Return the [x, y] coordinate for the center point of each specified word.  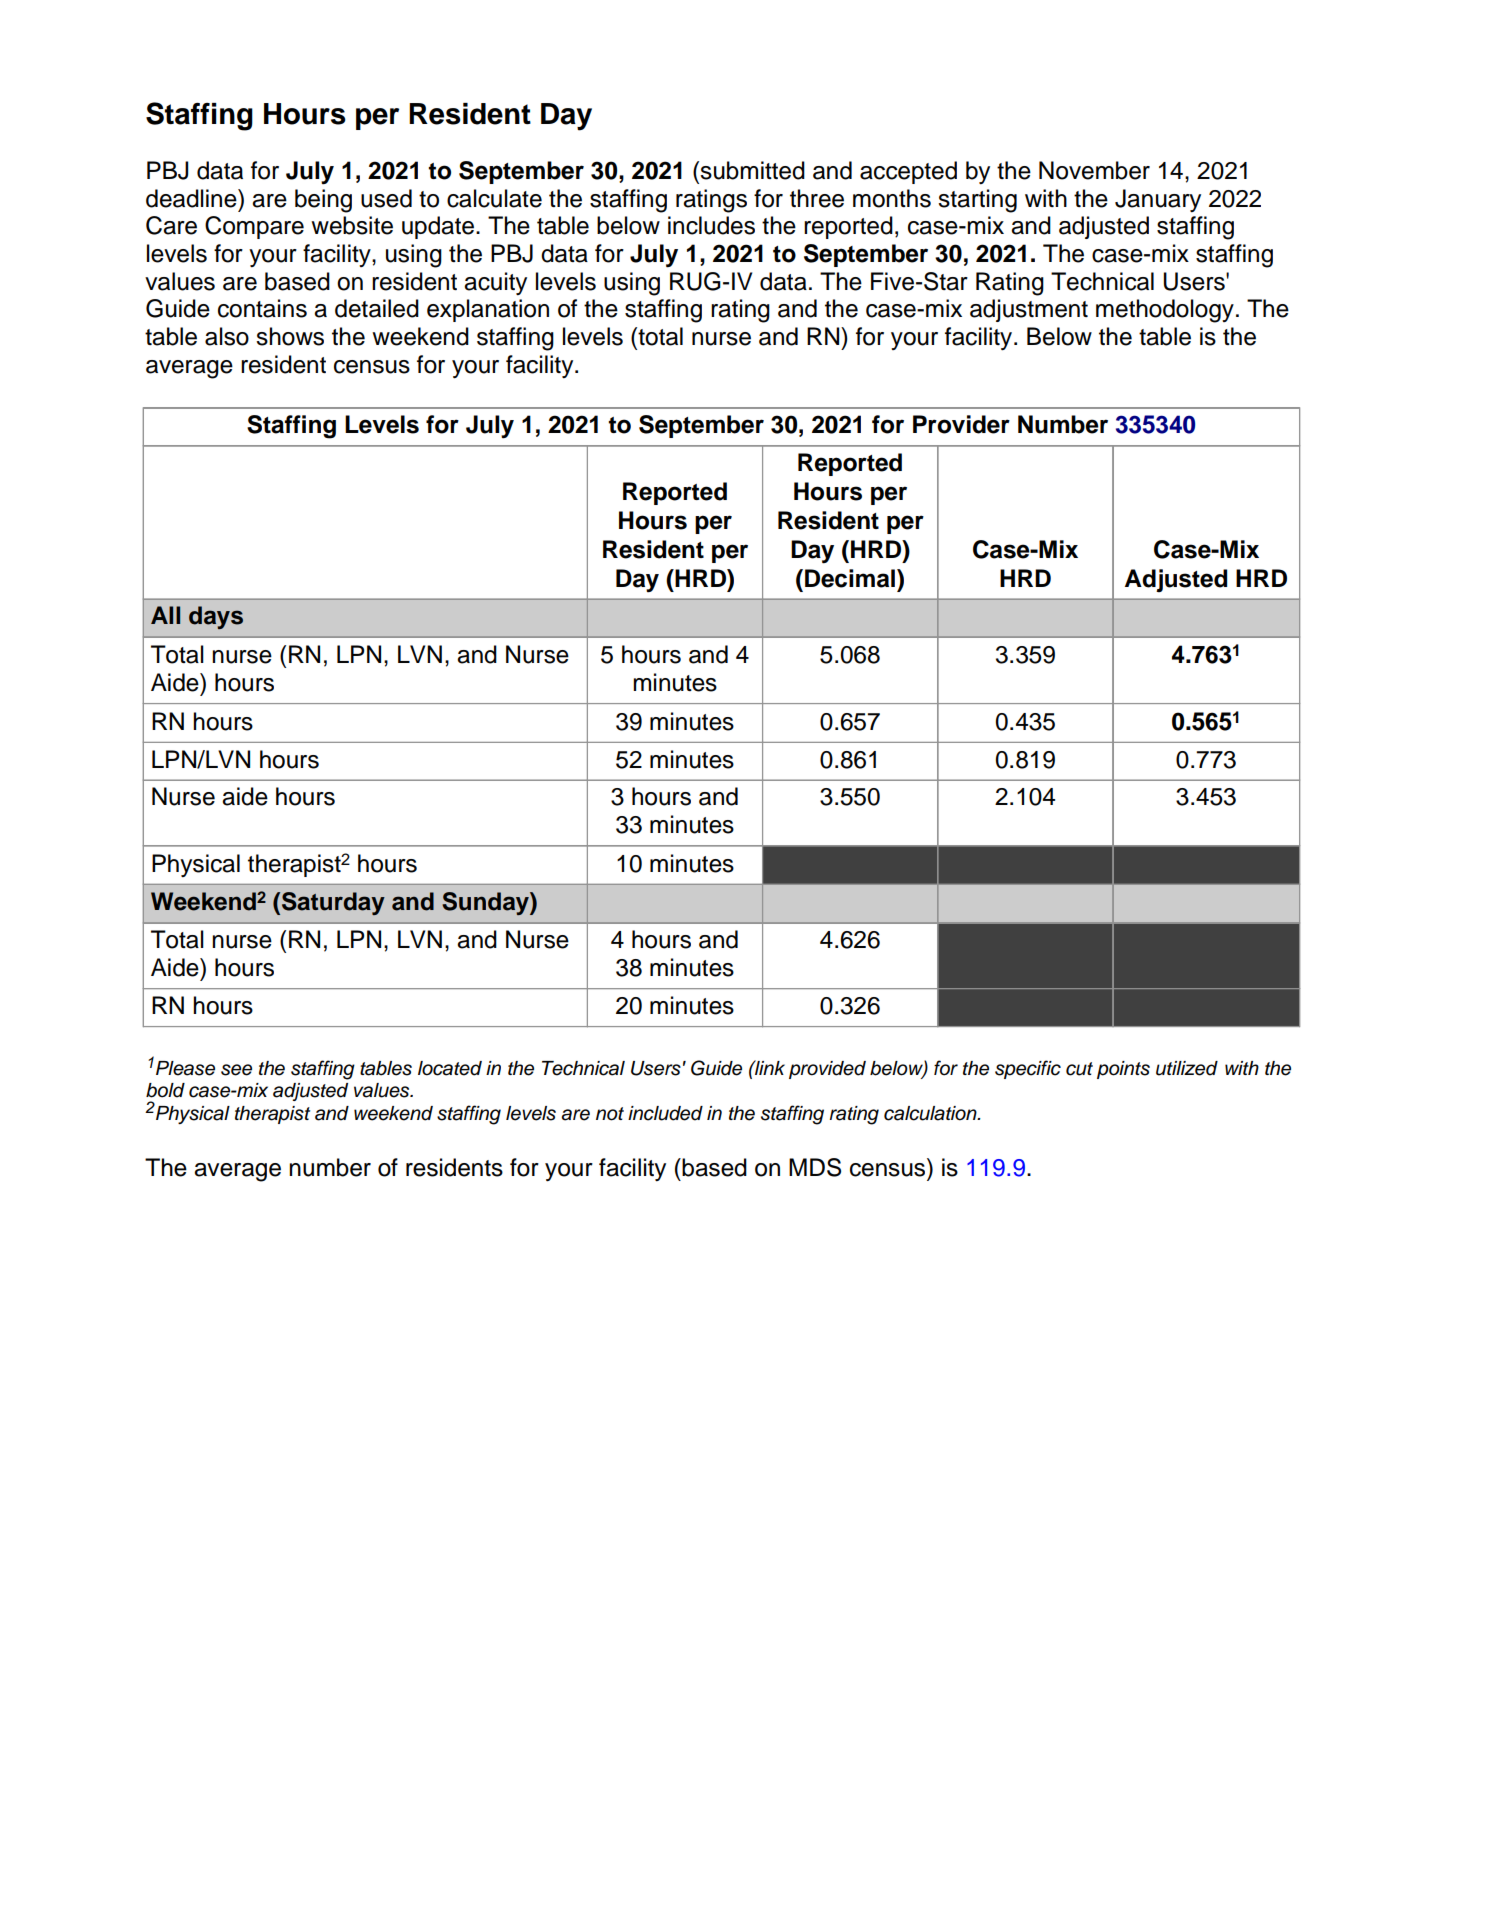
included [665, 1113]
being [323, 201]
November [1094, 170]
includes [711, 225]
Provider [961, 424]
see [236, 1070]
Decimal [850, 578]
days [216, 617]
